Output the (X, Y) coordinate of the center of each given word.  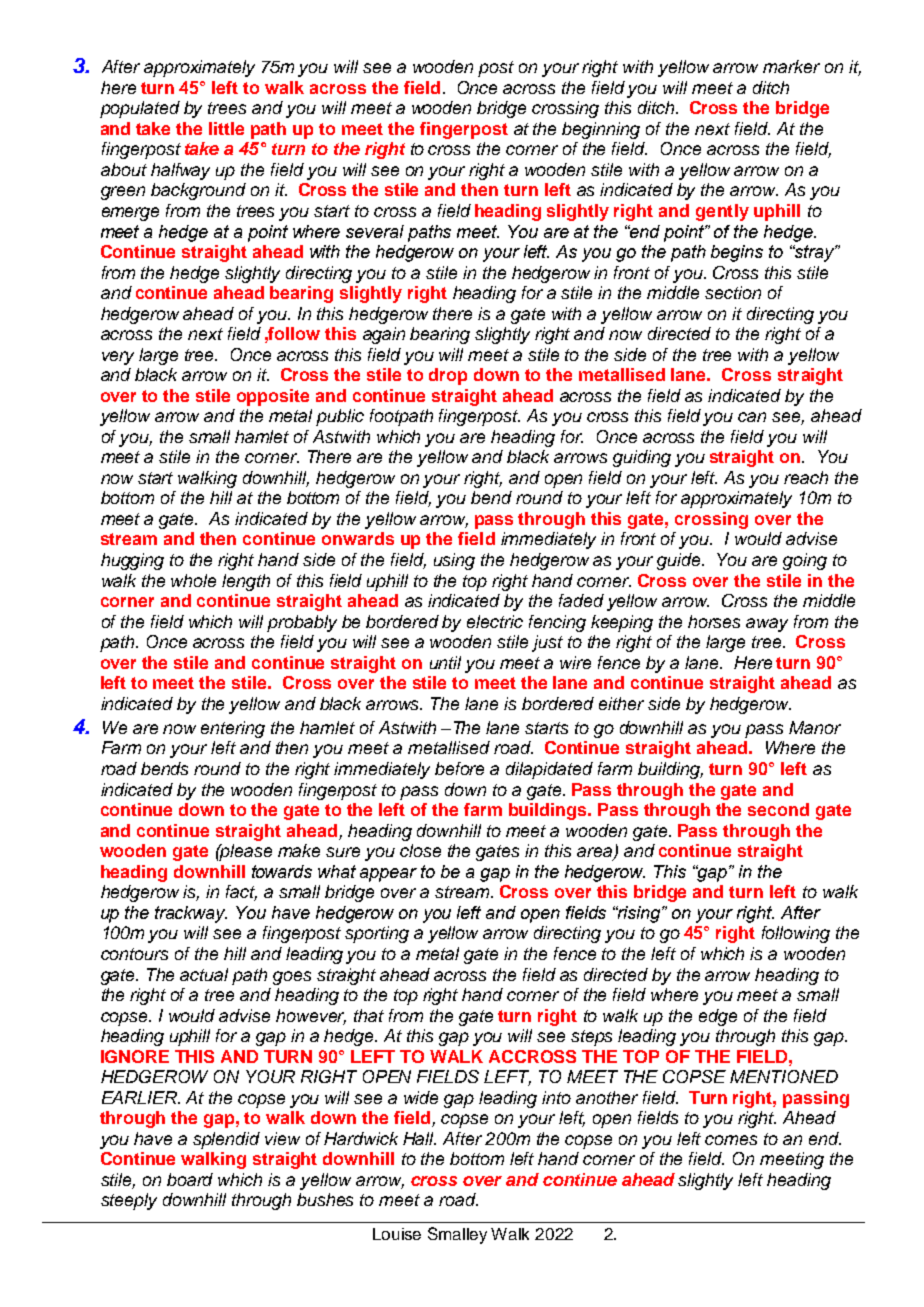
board (190, 1179)
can (752, 417)
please (245, 852)
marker (791, 66)
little (226, 128)
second (778, 809)
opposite (273, 397)
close (420, 850)
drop (448, 376)
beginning (601, 130)
